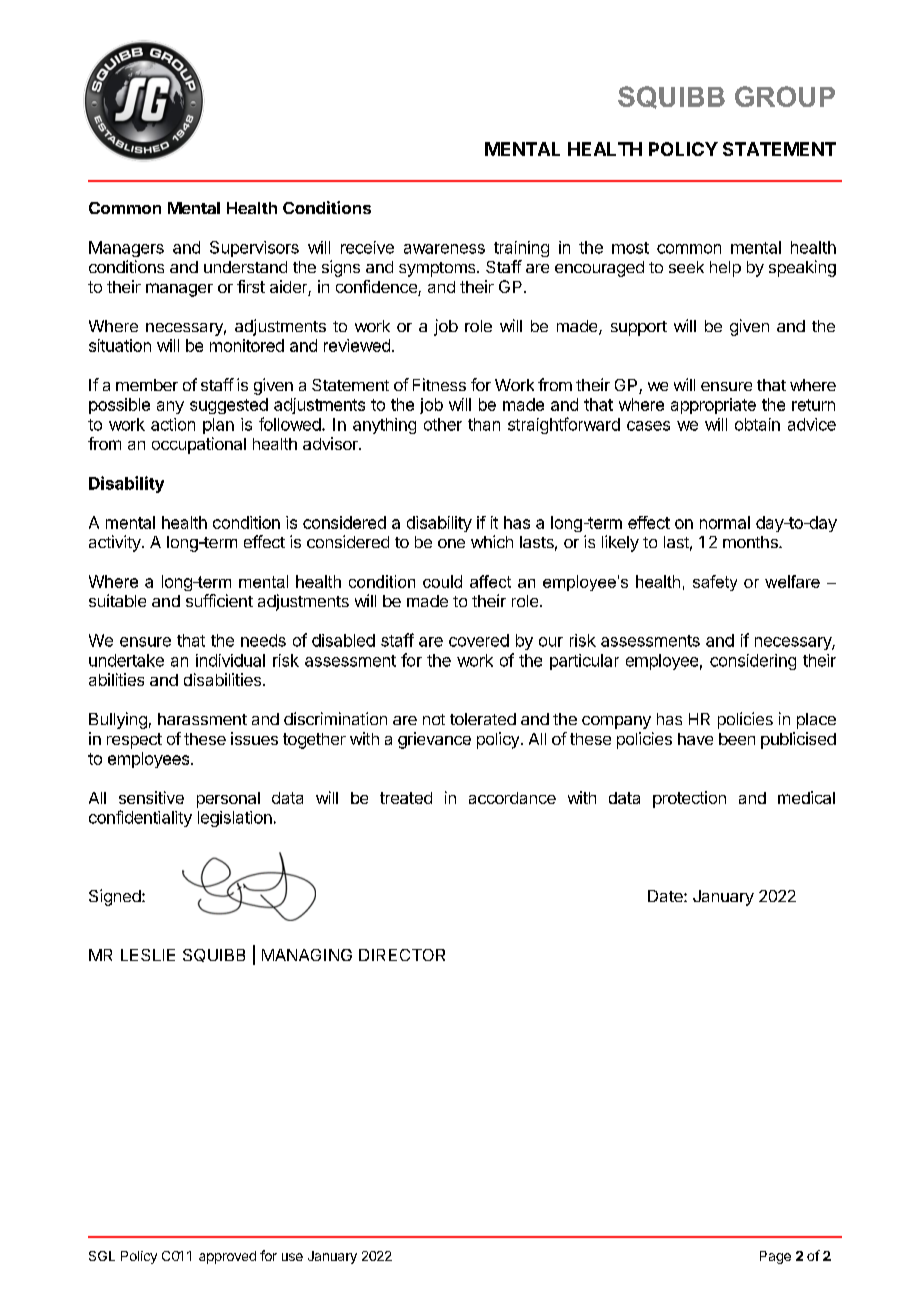 Image resolution: width=924 pixels, height=1308 pixels. I want to click on approved, so click(227, 1257).
